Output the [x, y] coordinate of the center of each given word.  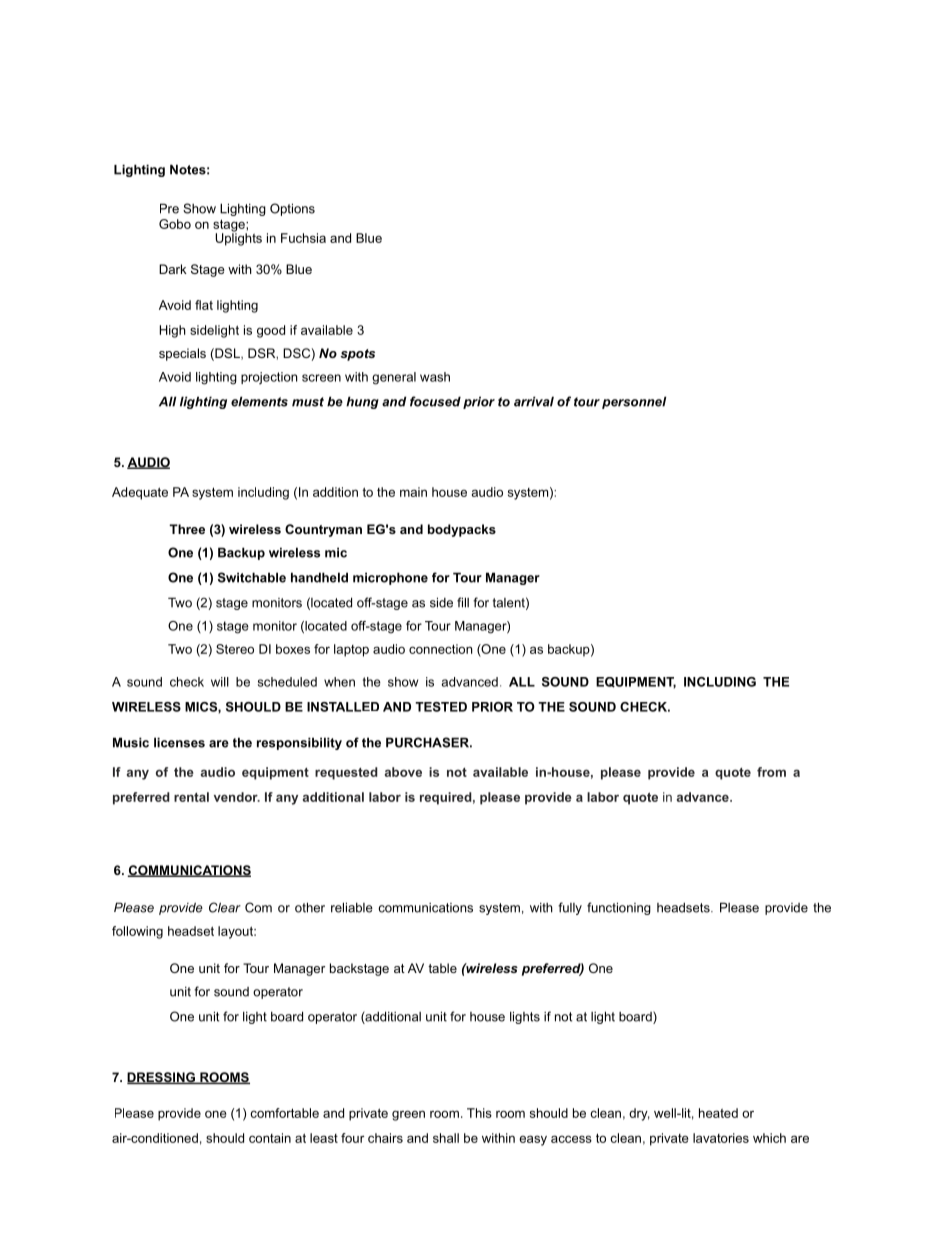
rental [191, 797]
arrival [534, 401]
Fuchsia [303, 238]
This [479, 1113]
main [413, 492]
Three [187, 529]
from [771, 772]
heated [718, 1113]
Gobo [175, 224]
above [403, 772]
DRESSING [162, 1078]
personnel [634, 402]
